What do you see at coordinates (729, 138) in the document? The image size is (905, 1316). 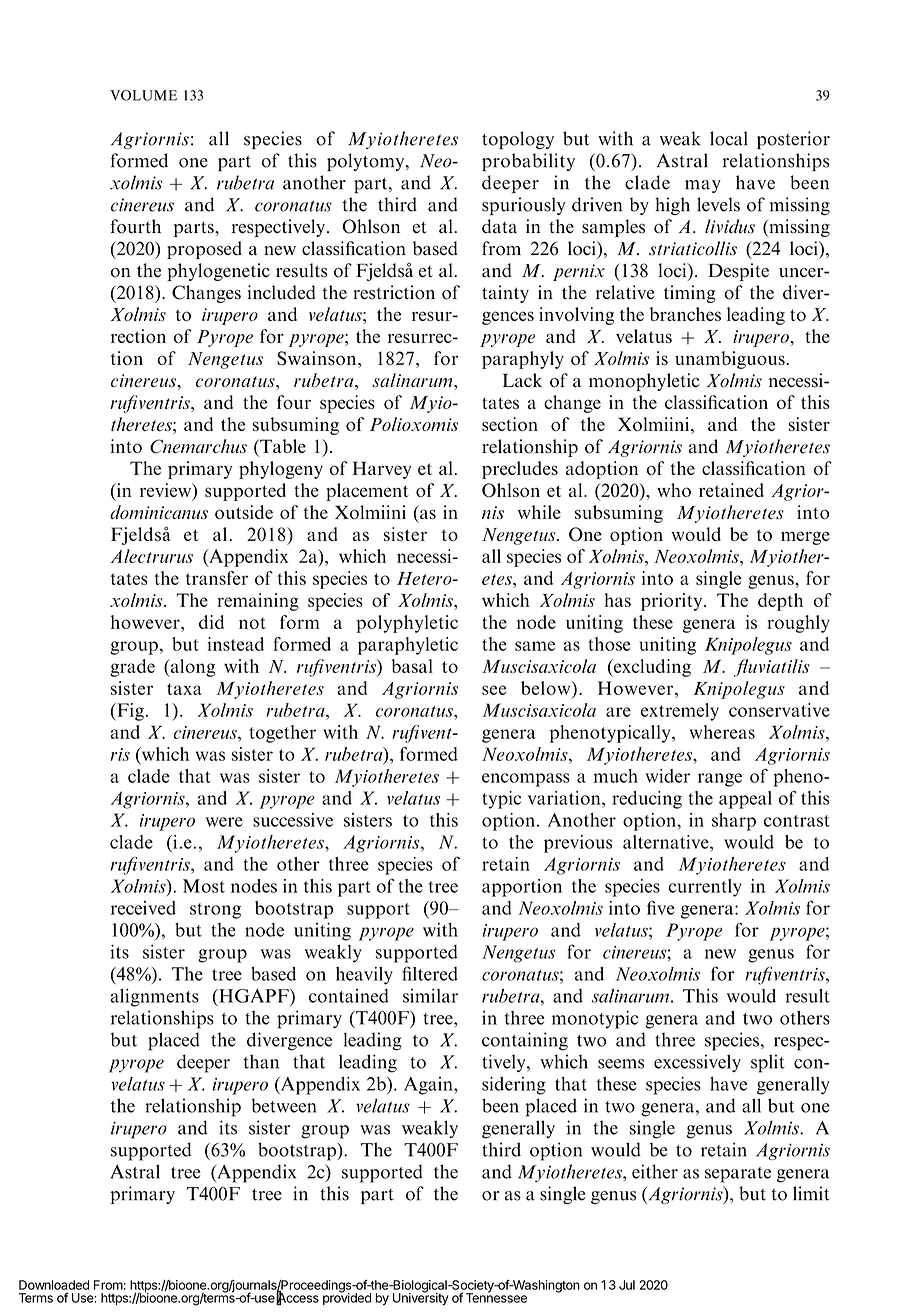 I see `local` at bounding box center [729, 138].
